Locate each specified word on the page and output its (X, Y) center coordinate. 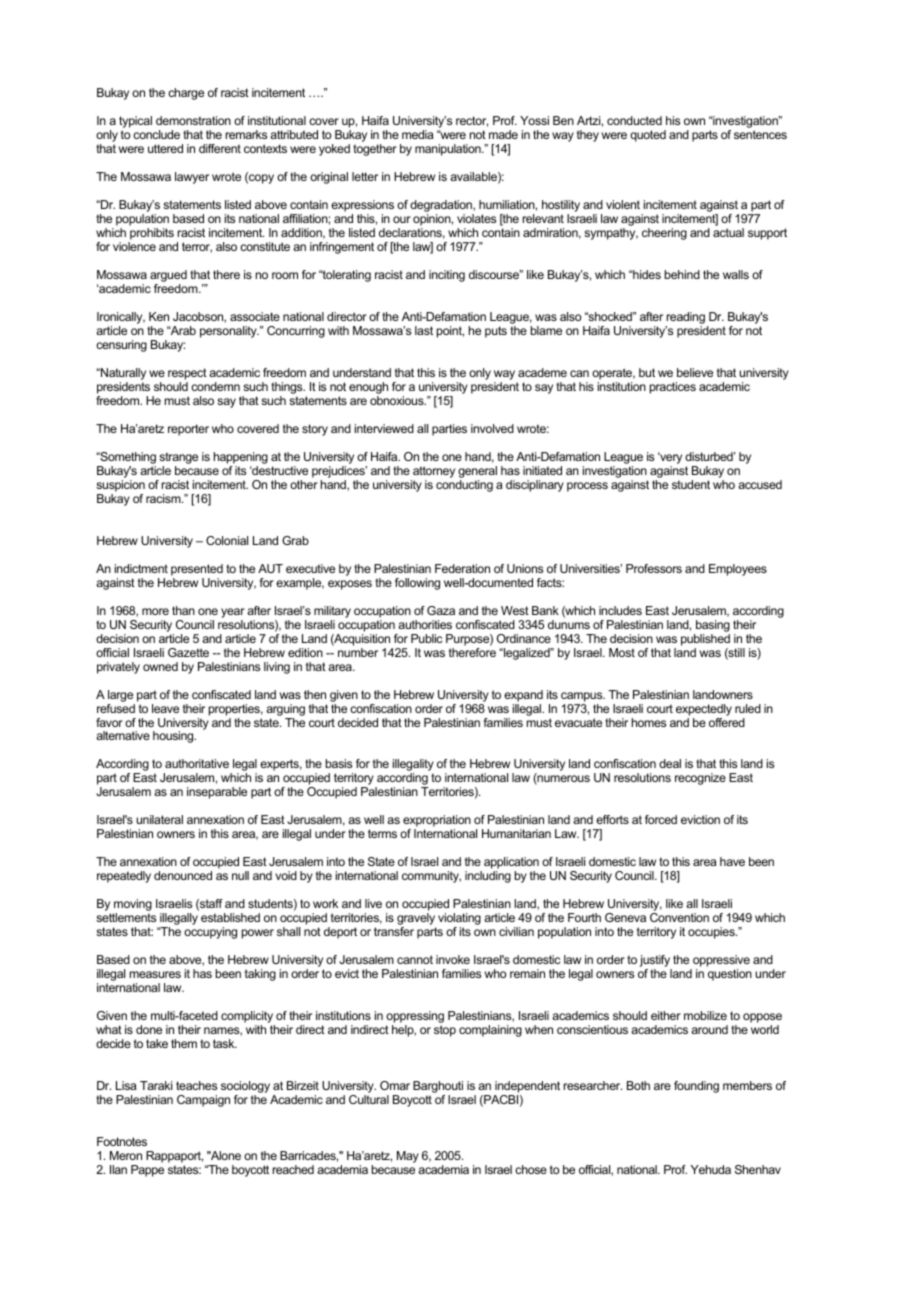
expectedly (704, 710)
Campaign (203, 1101)
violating (459, 920)
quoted (648, 136)
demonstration (193, 120)
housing (174, 737)
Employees (738, 570)
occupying (210, 933)
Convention (679, 917)
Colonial (227, 540)
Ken (159, 316)
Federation (462, 568)
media (418, 134)
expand (523, 696)
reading (685, 319)
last (424, 330)
